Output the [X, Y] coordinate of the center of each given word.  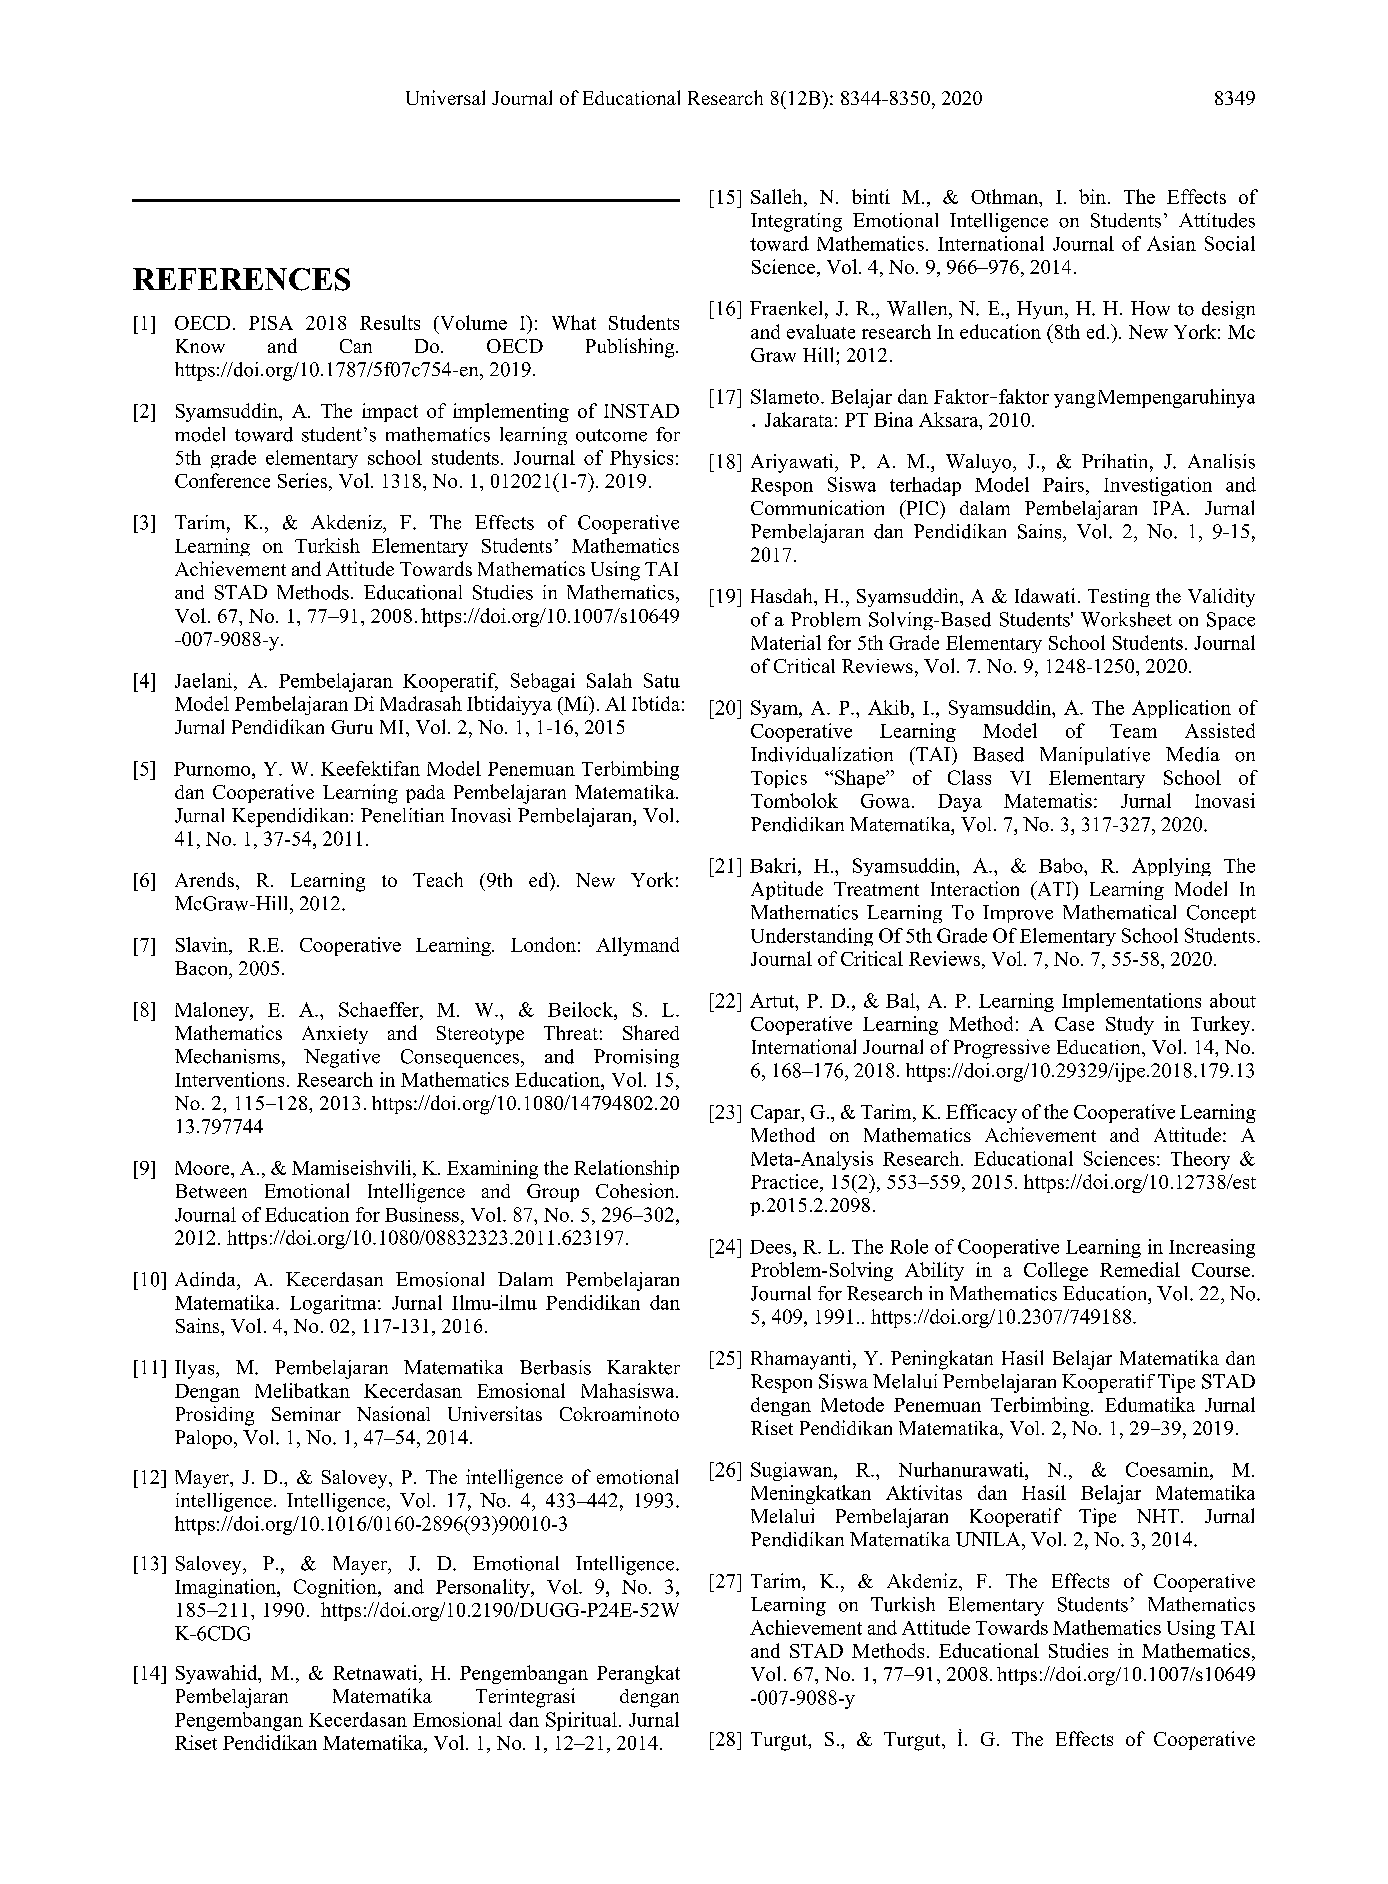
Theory [1200, 1160]
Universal [445, 97]
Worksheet [1126, 619]
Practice [786, 1181]
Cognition [336, 1588]
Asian [1171, 243]
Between [211, 1191]
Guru [352, 727]
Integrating [796, 222]
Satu [662, 680]
